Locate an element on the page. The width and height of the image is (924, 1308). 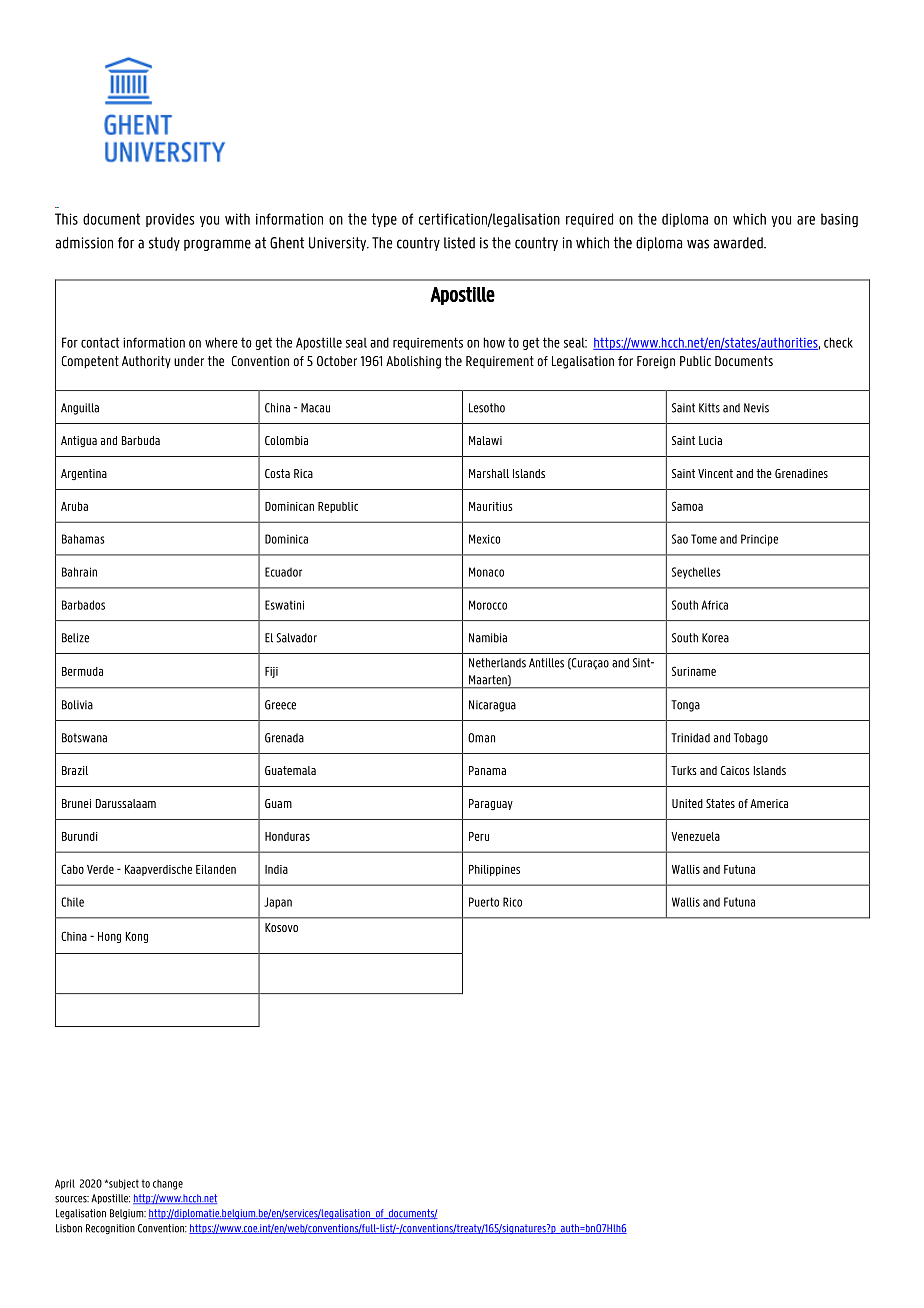
Rico is located at coordinates (512, 902).
